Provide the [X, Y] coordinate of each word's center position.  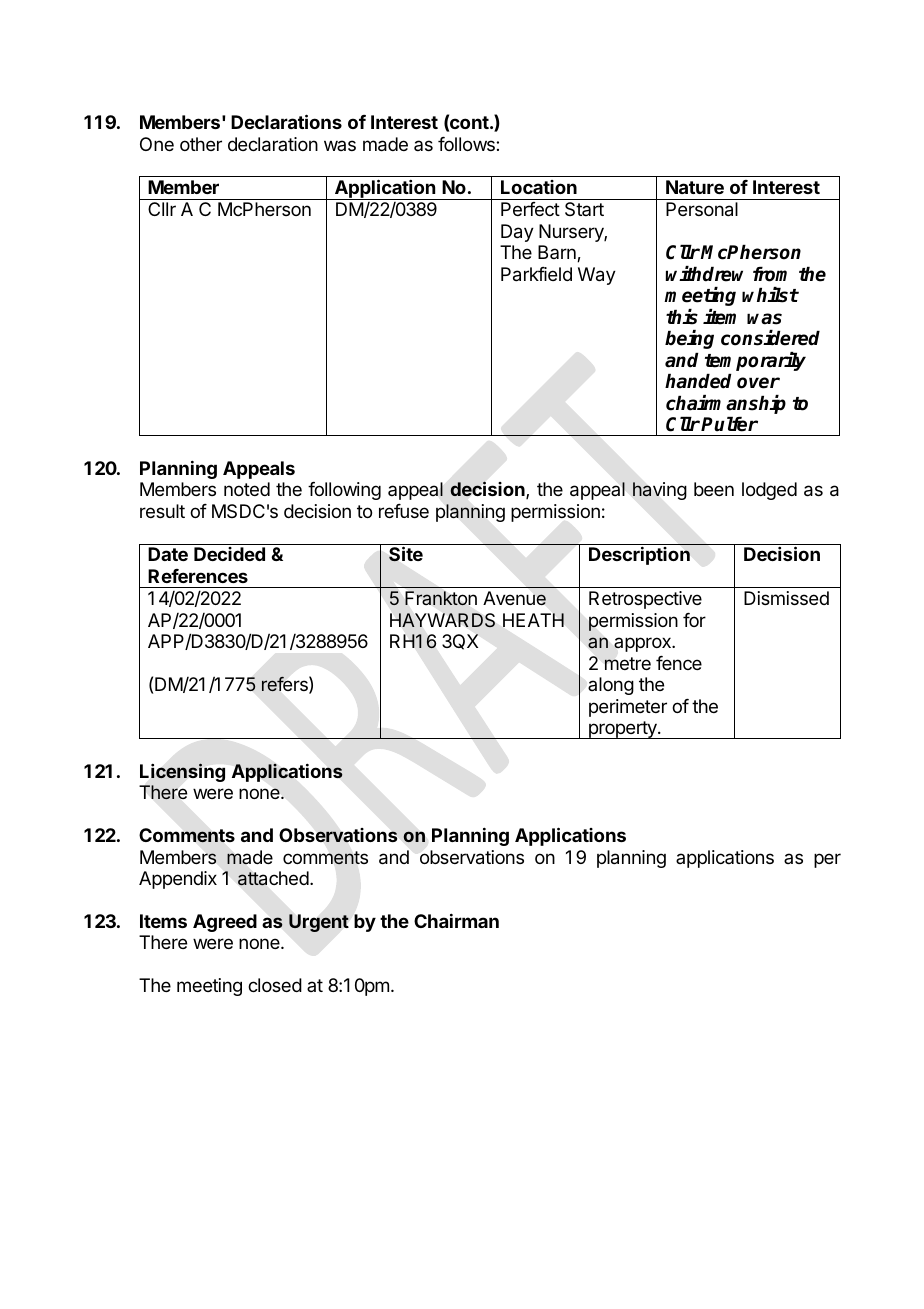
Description [639, 555]
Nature [695, 187]
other [201, 144]
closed [275, 985]
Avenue [514, 598]
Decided [229, 554]
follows [467, 144]
